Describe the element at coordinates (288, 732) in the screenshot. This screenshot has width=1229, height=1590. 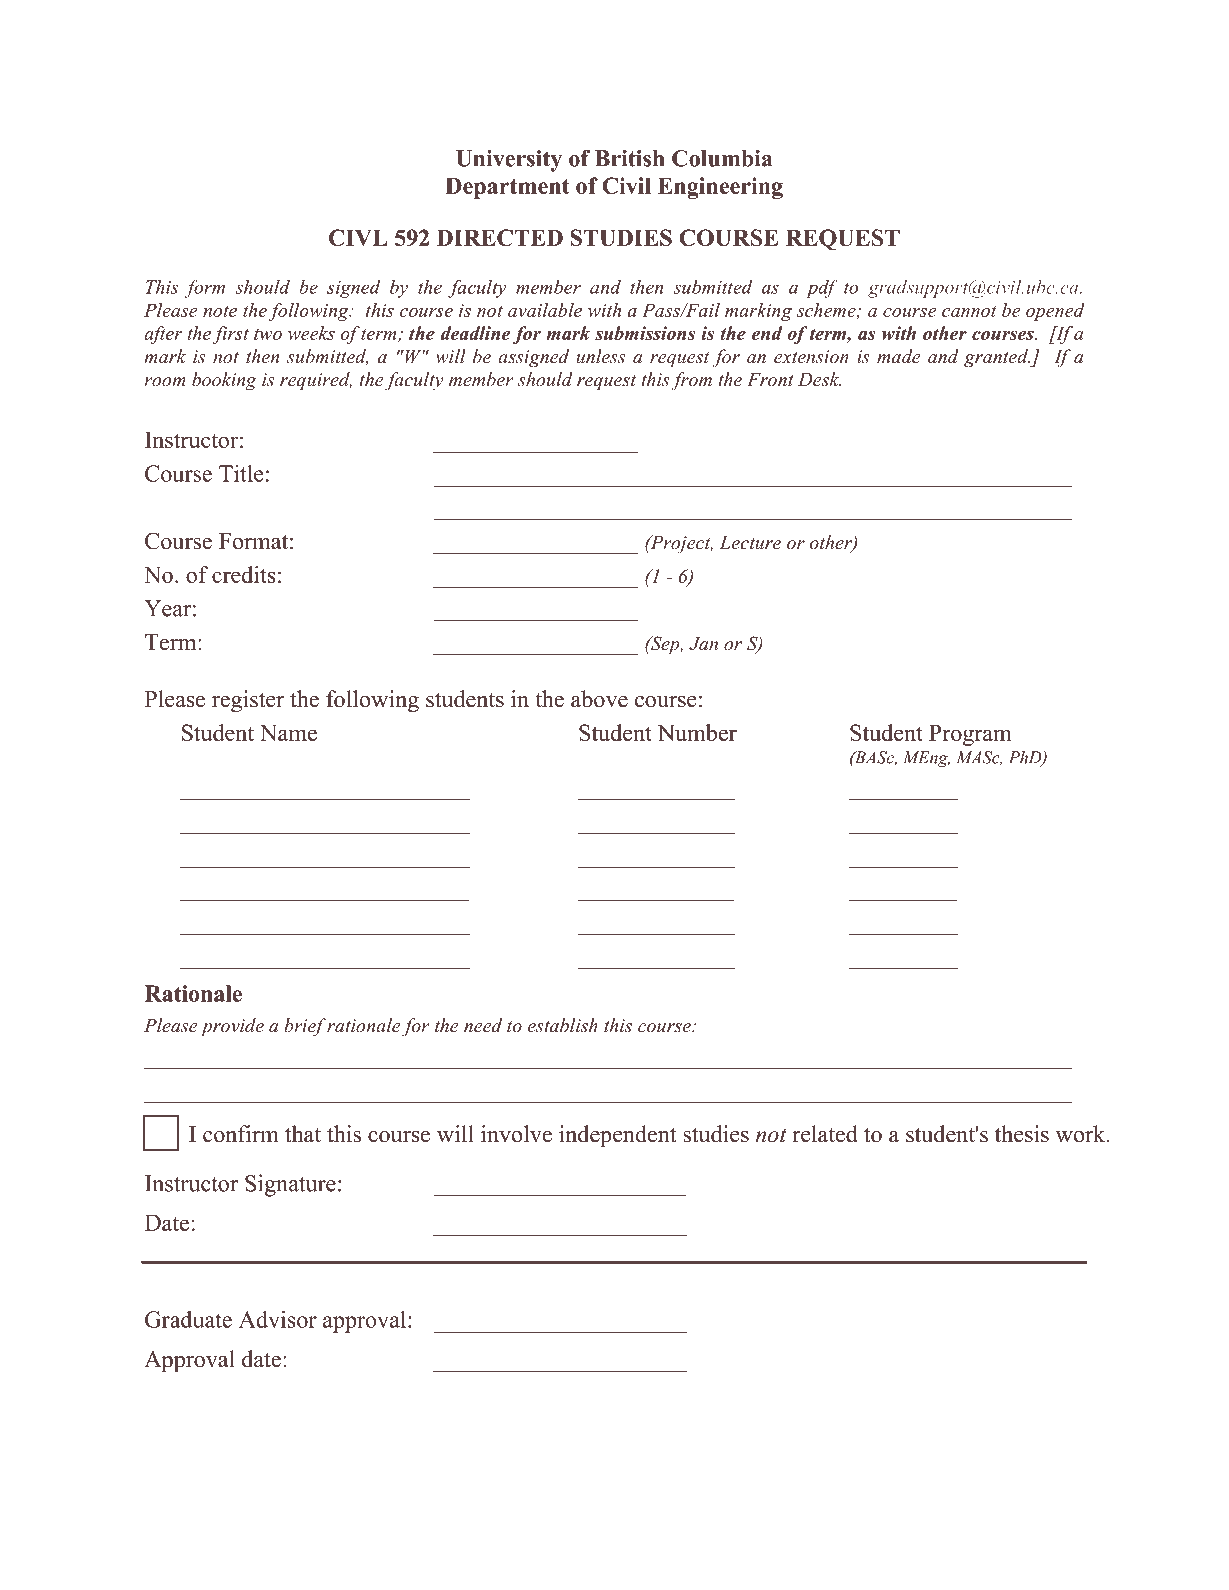
I see `Name` at that location.
